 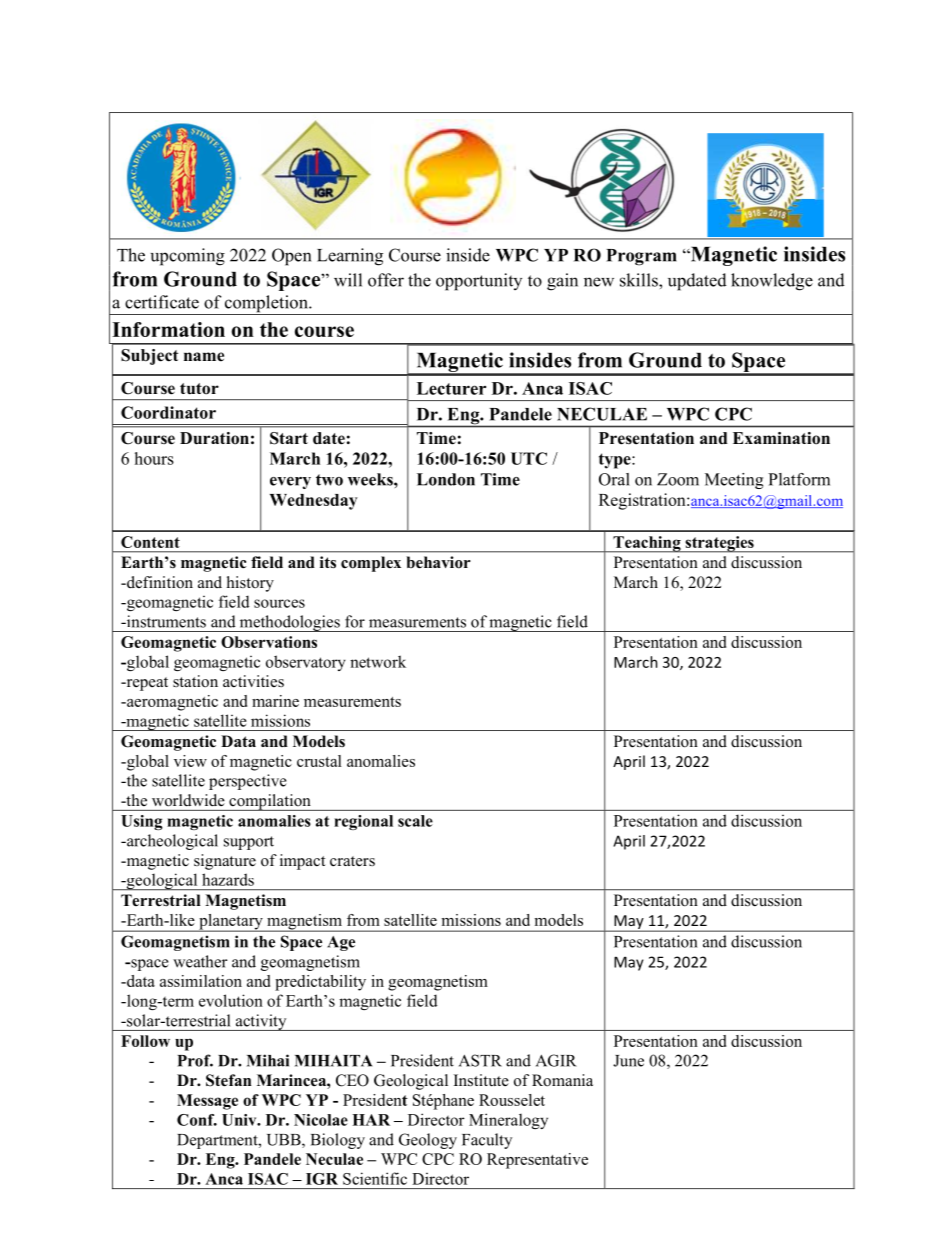 What do you see at coordinates (772, 282) in the screenshot?
I see `knowledge` at bounding box center [772, 282].
